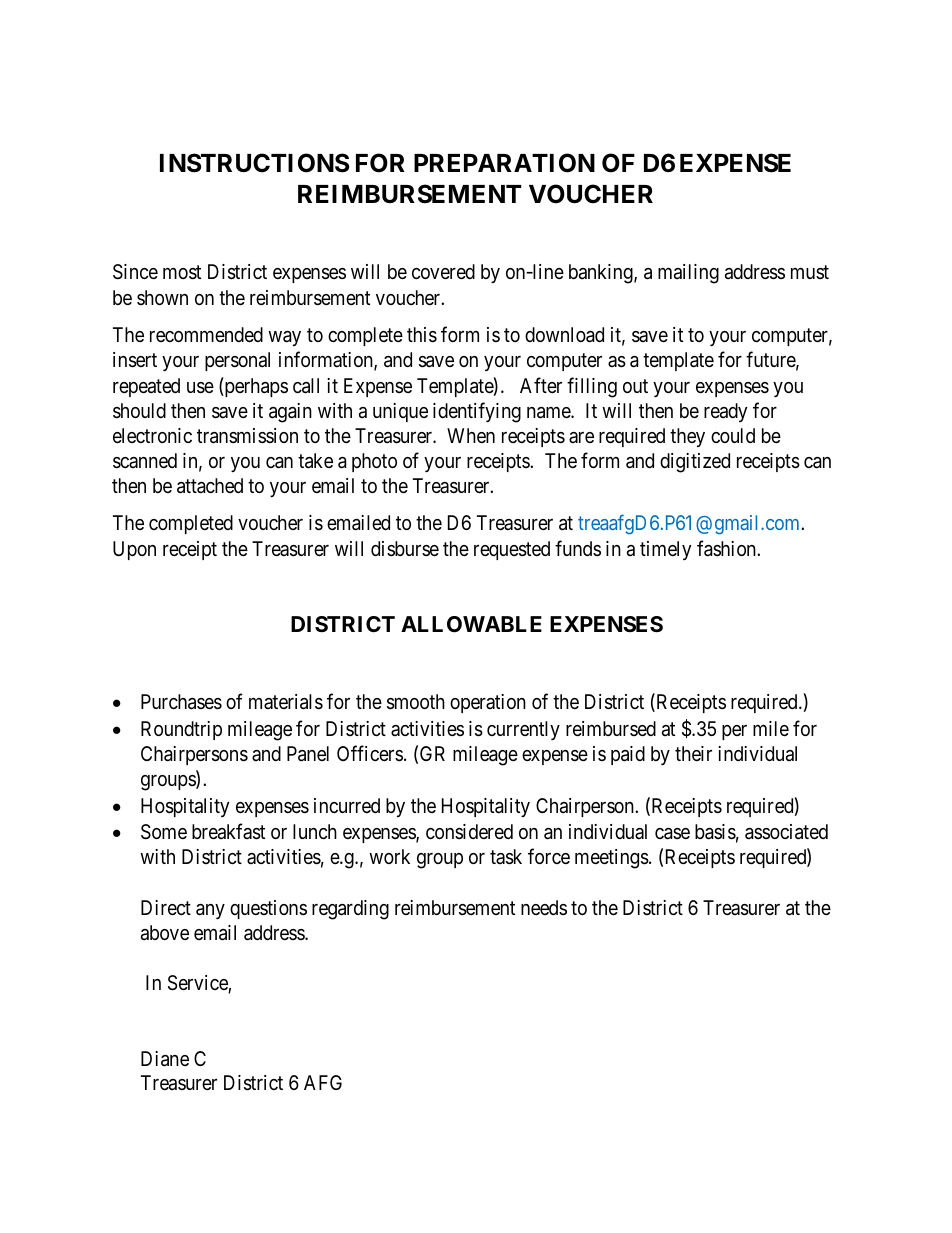 Image resolution: width=952 pixels, height=1233 pixels. Describe the element at coordinates (182, 273) in the screenshot. I see `most` at that location.
